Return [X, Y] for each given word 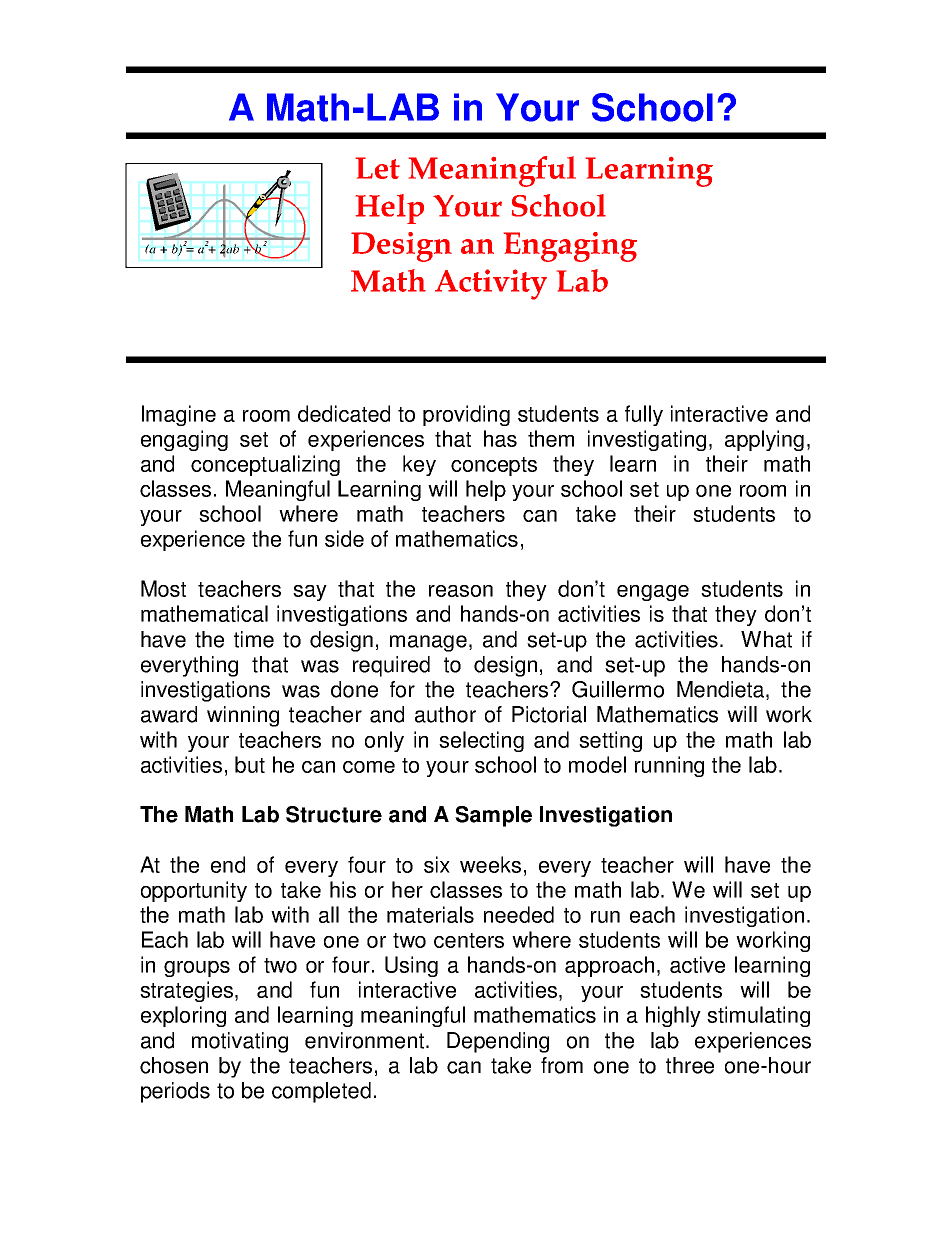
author [445, 714]
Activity [491, 284]
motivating [240, 1042]
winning [243, 716]
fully [644, 415]
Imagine [179, 415]
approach [609, 966]
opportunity [194, 891]
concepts [494, 466]
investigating [647, 440]
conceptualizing [265, 465]
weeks [490, 864]
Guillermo [618, 689]
